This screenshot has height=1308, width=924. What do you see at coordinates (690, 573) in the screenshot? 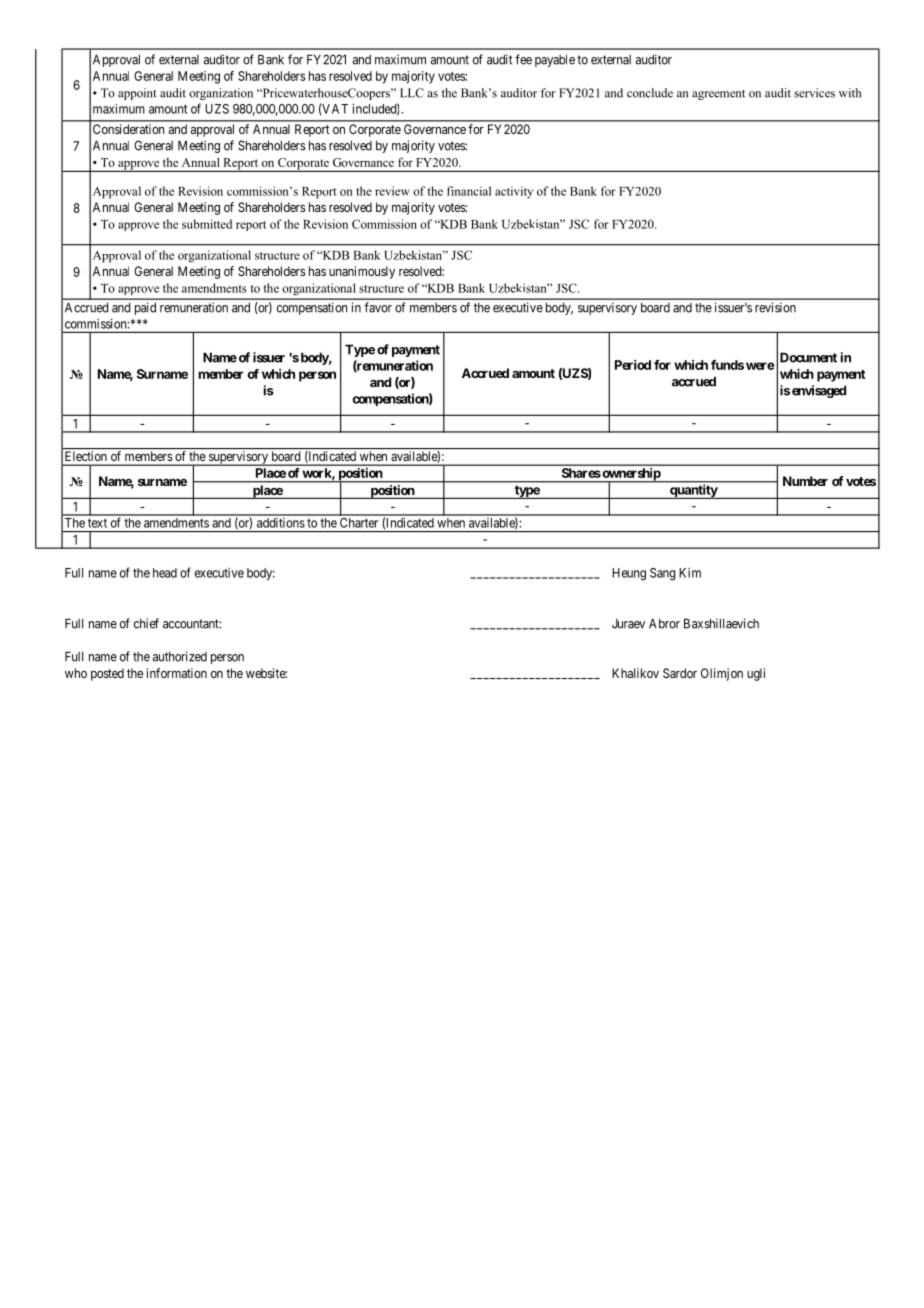
I see `Kim` at bounding box center [690, 573].
